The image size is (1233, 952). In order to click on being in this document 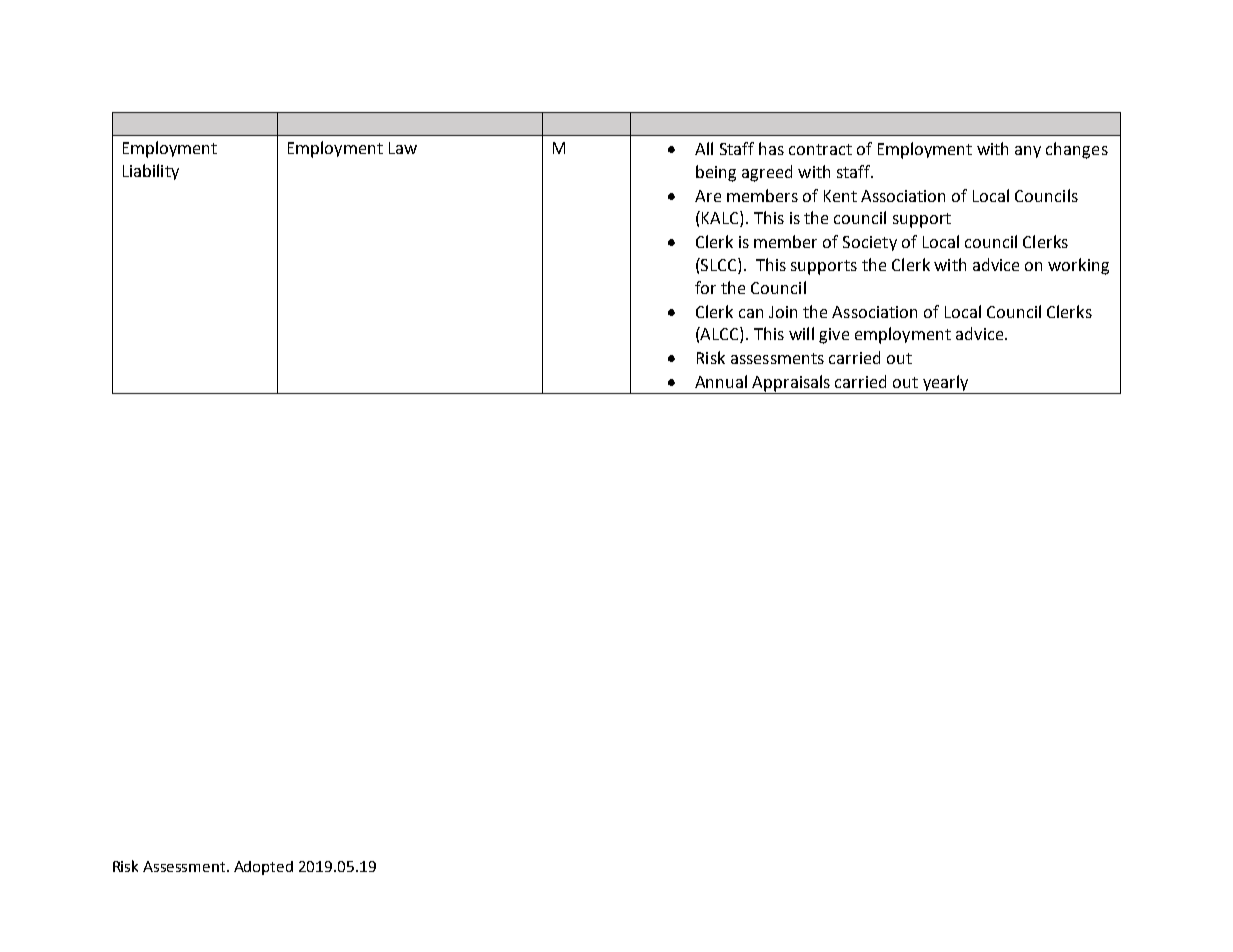, I will do `click(716, 173)`.
